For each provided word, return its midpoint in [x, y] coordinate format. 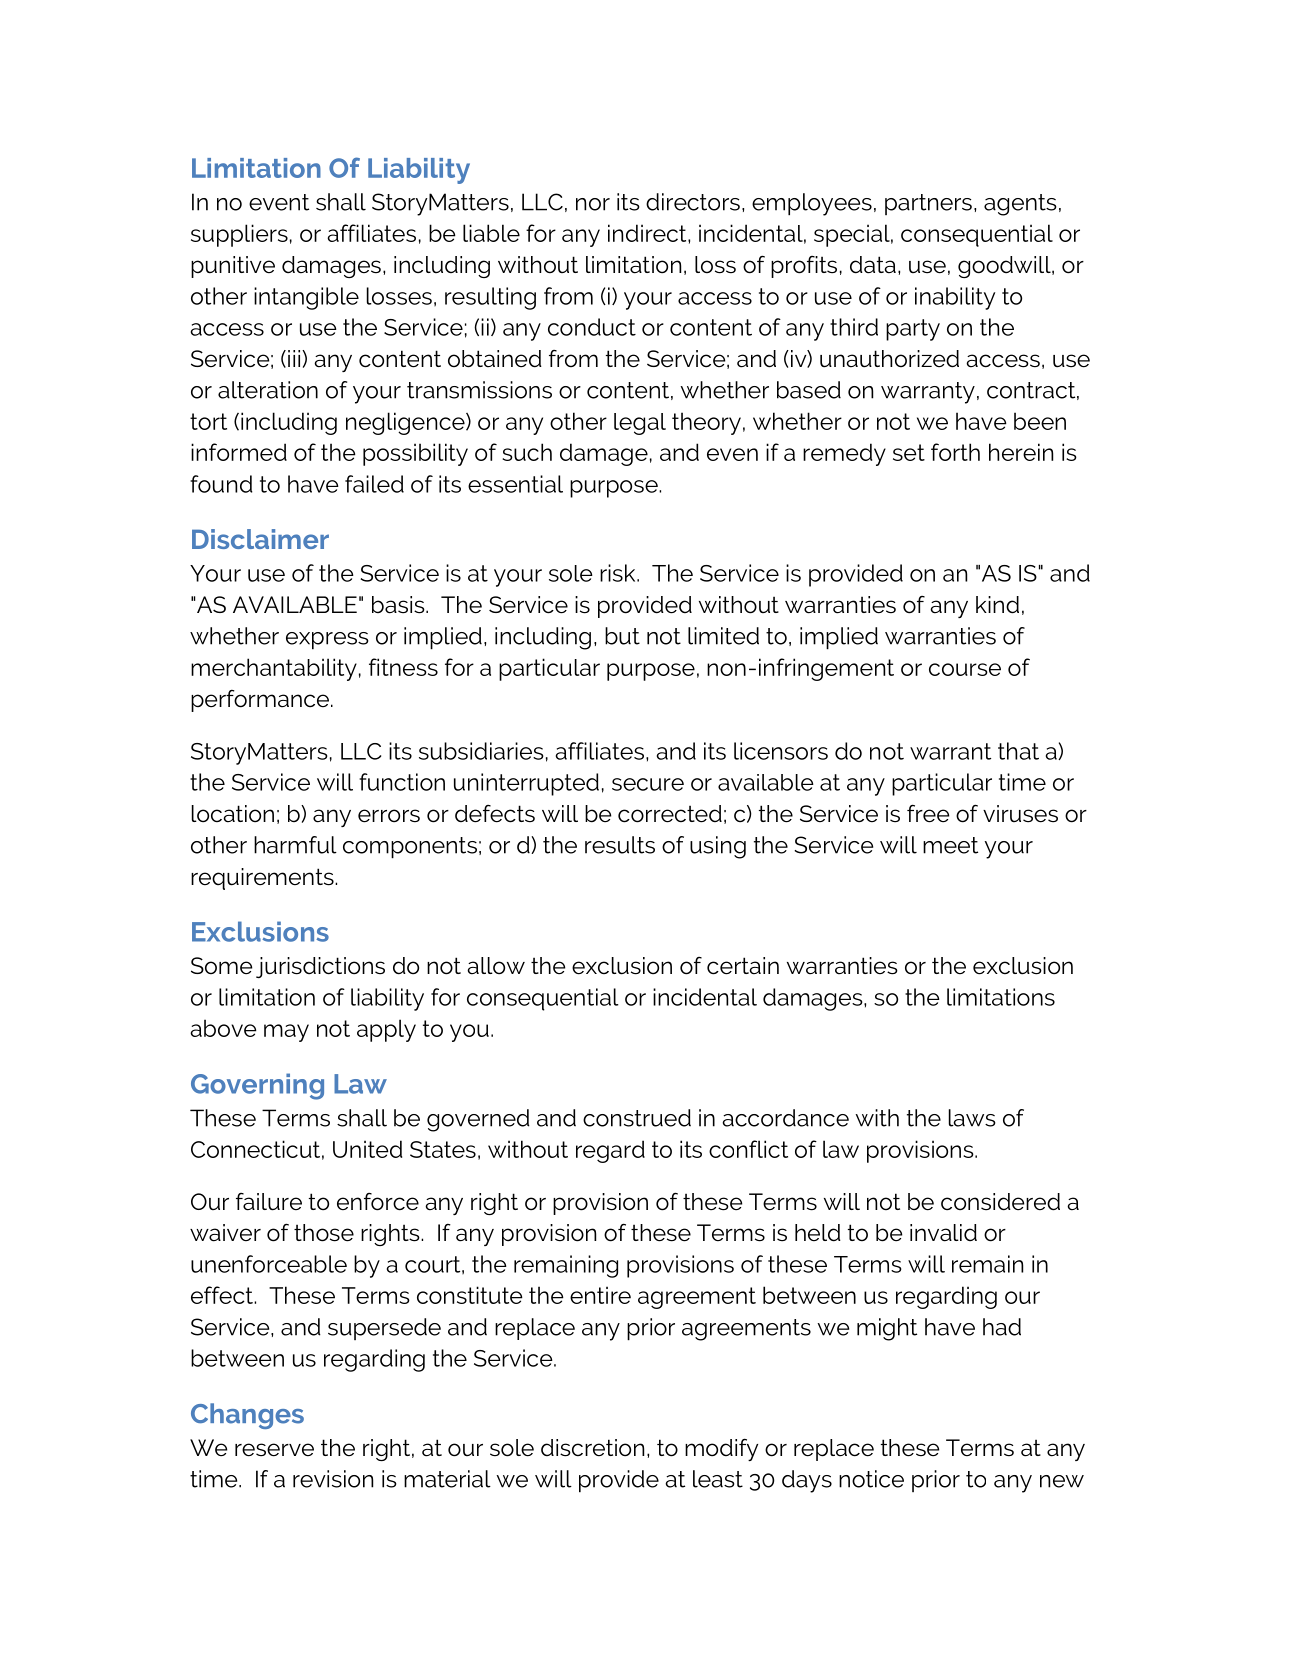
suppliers [239, 235]
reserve [274, 1450]
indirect [648, 233]
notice [871, 1479]
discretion [592, 1448]
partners [928, 204]
